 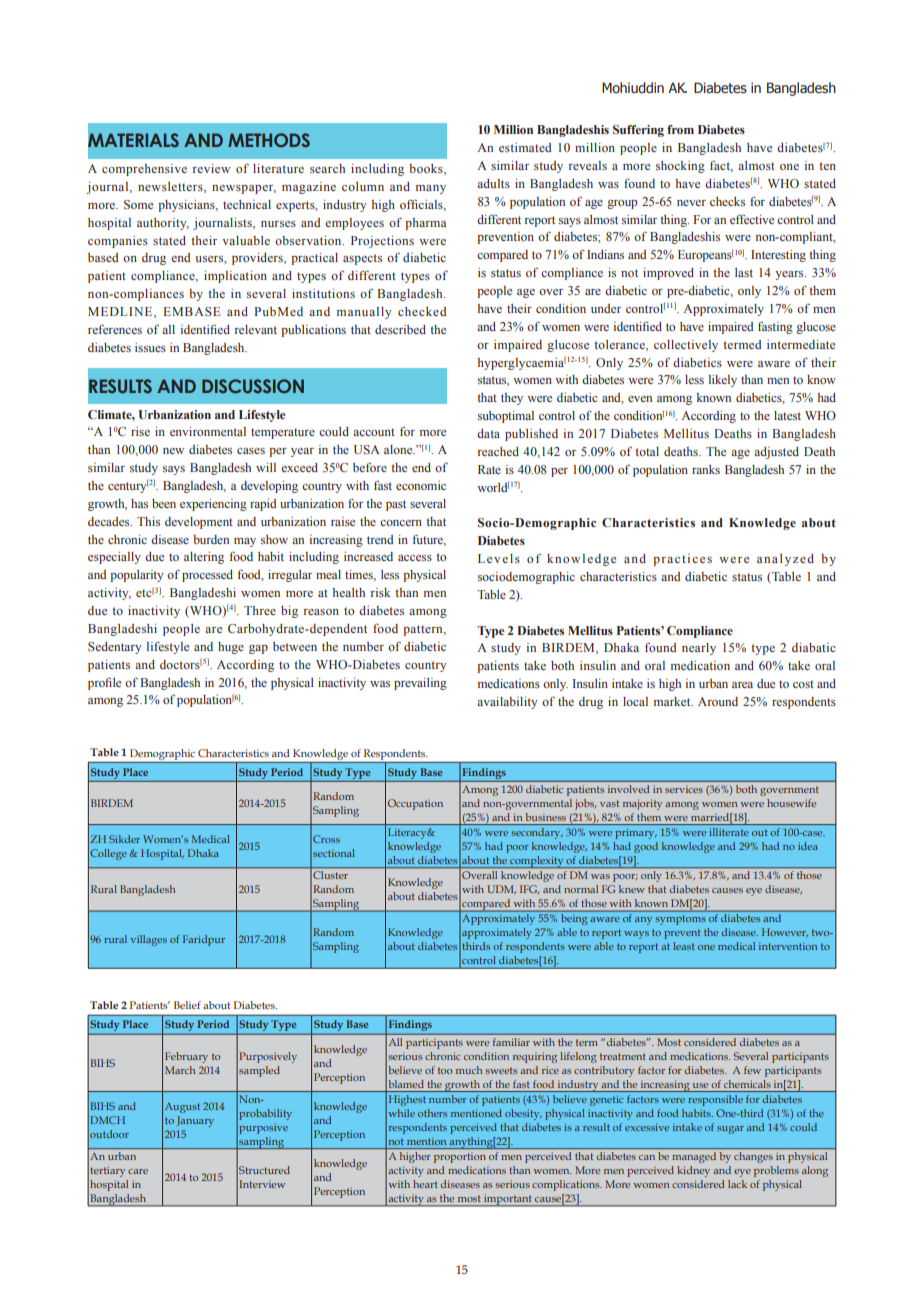 I want to click on lack, so click(x=737, y=1184).
